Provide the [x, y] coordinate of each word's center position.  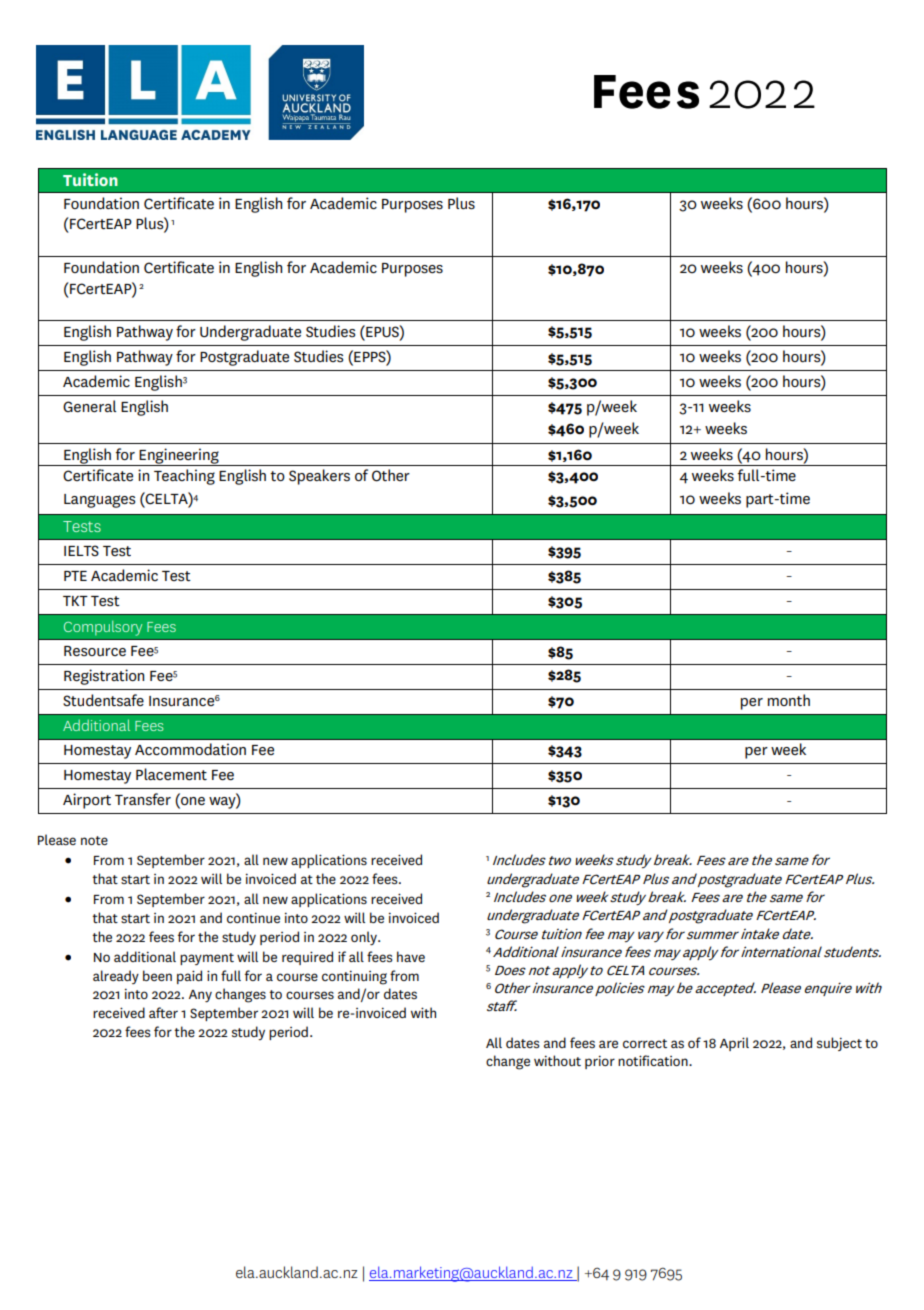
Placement [171, 774]
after [163, 1012]
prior [600, 1062]
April [734, 1044]
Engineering [179, 457]
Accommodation [190, 749]
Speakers [319, 477]
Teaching [184, 477]
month [789, 700]
